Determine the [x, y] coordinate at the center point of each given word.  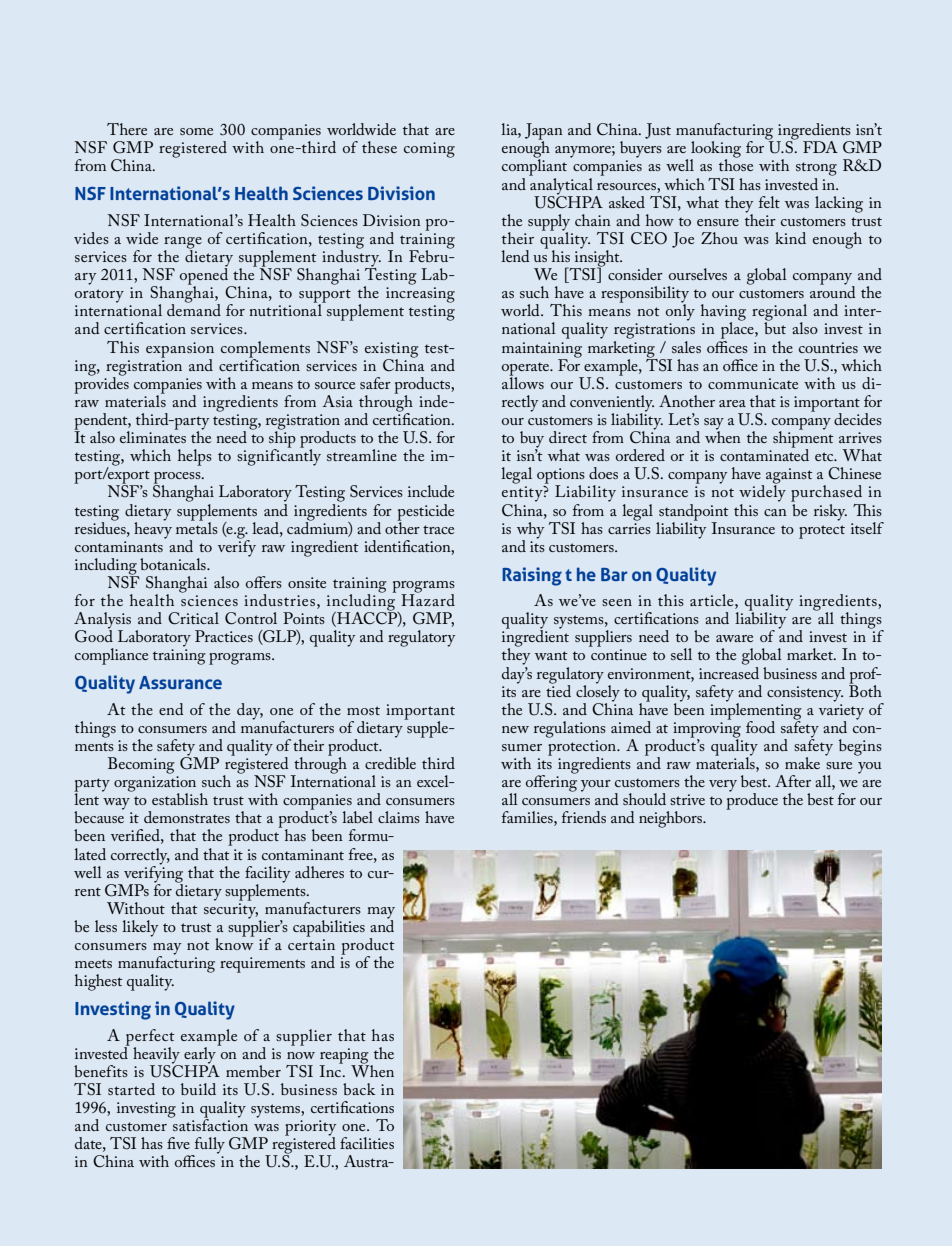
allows [523, 381]
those [736, 164]
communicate [753, 383]
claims [399, 817]
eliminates [153, 436]
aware [734, 638]
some [196, 131]
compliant [534, 166]
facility [267, 875]
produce [752, 800]
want [551, 655]
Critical [193, 618]
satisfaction [209, 1124]
